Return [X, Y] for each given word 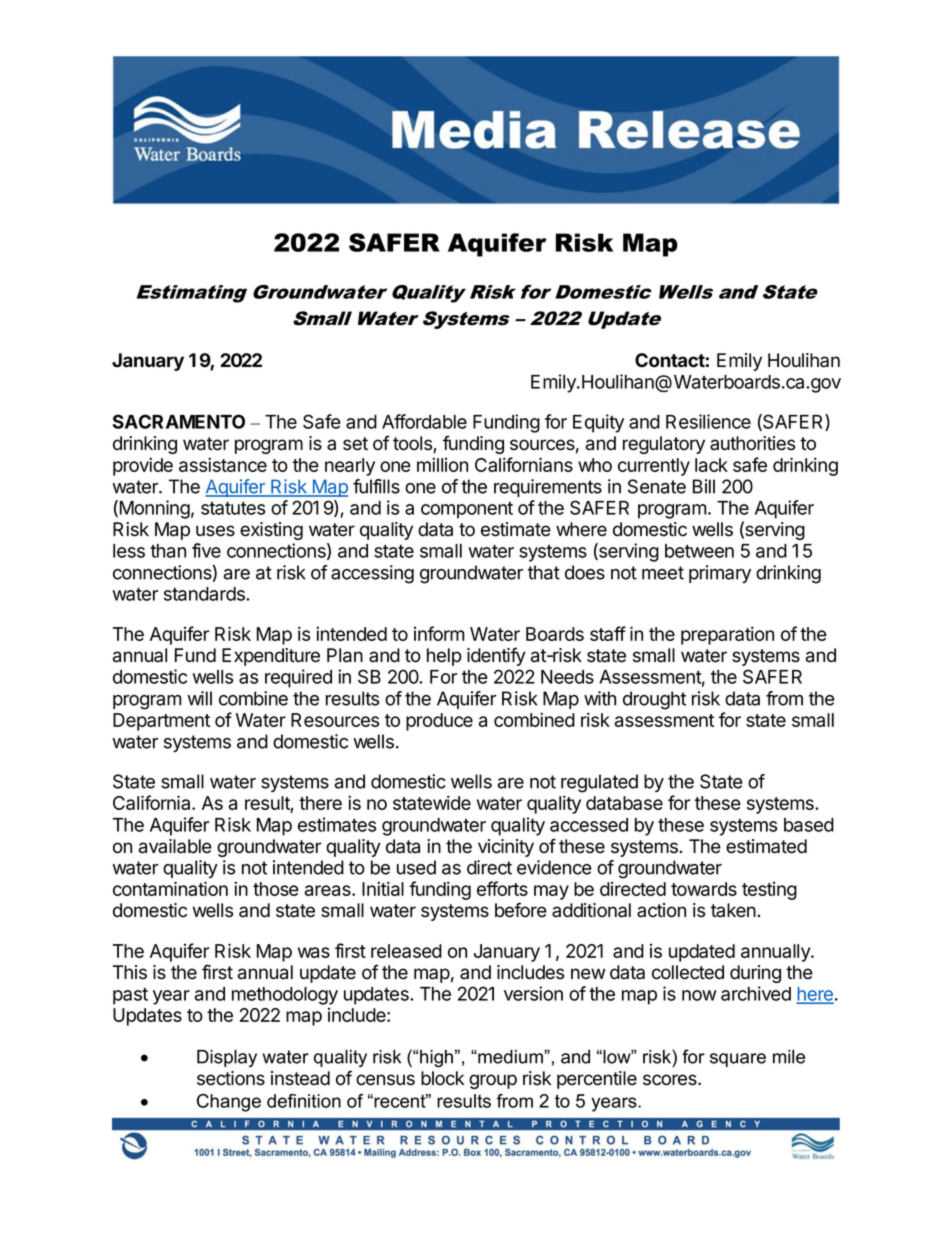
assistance [223, 464]
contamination [170, 888]
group [493, 1081]
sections [231, 1078]
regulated [599, 783]
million [442, 464]
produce [439, 722]
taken [733, 910]
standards [205, 594]
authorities [752, 443]
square [738, 1060]
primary [720, 574]
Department [161, 722]
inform [439, 633]
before [521, 910]
